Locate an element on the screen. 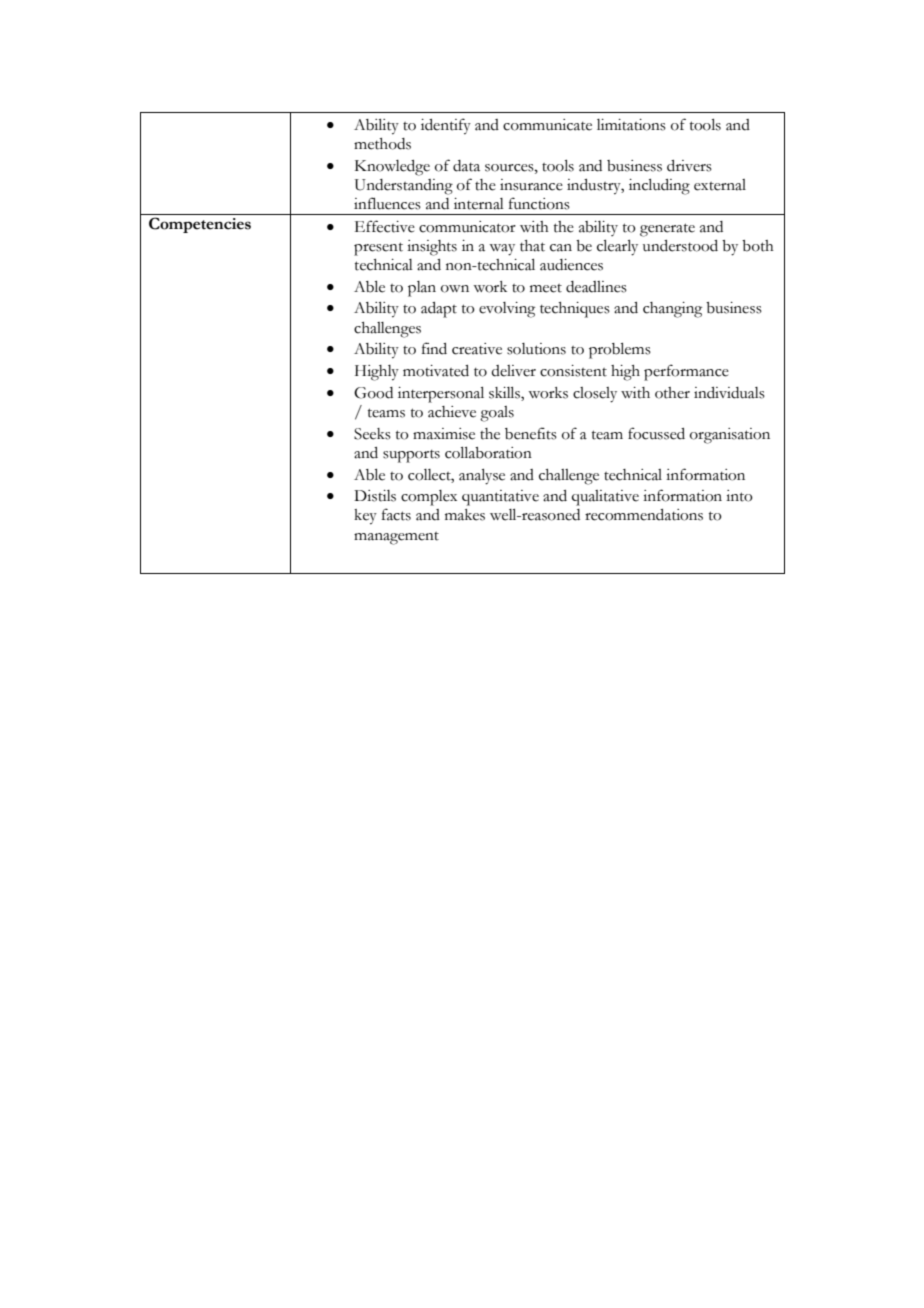 Image resolution: width=924 pixels, height=1308 pixels. find is located at coordinates (434, 348).
